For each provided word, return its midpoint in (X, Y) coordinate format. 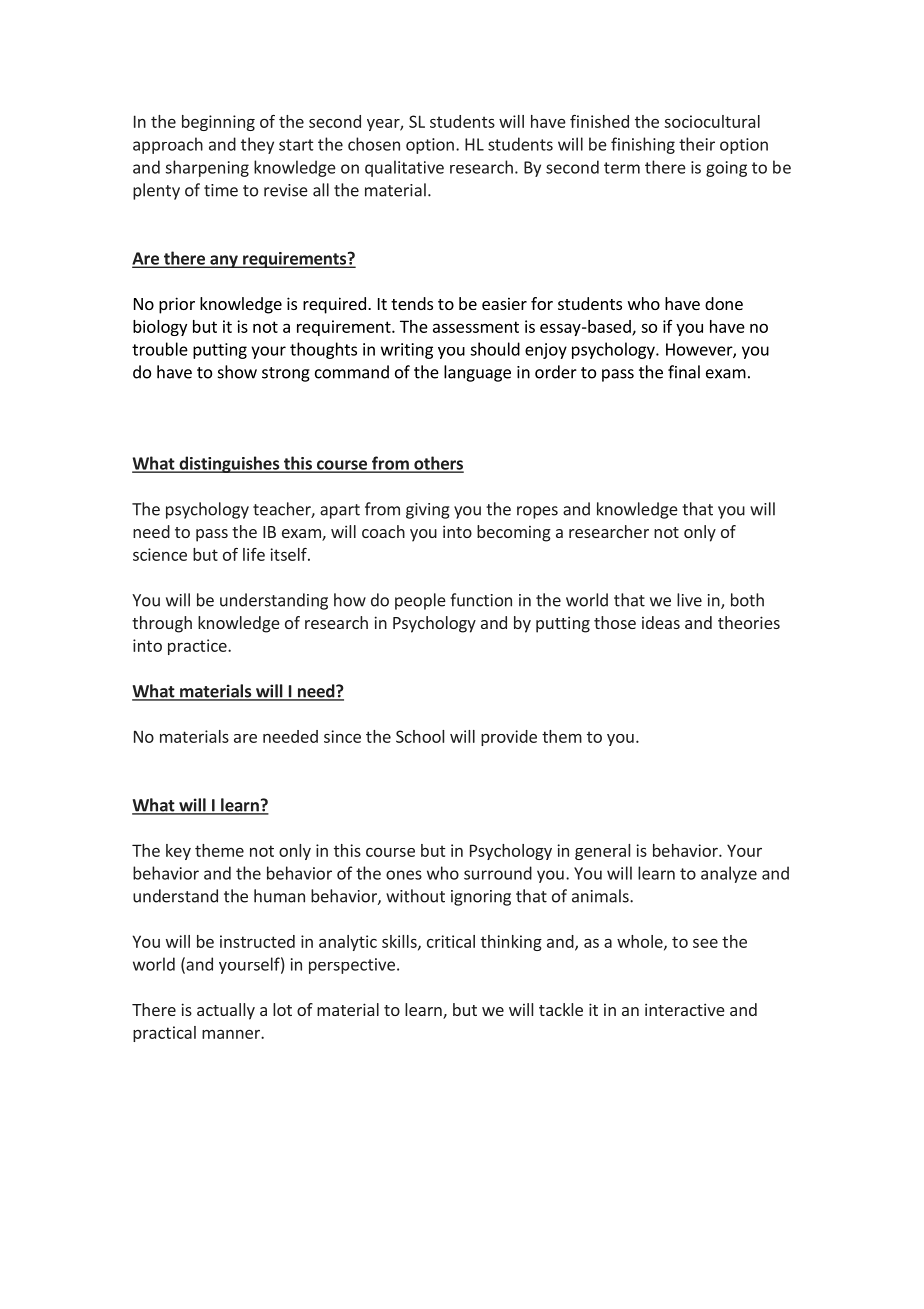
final (684, 372)
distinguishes (229, 464)
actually (226, 1011)
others (438, 464)
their (697, 144)
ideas (661, 622)
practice (198, 647)
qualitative (404, 168)
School (420, 736)
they (257, 145)
